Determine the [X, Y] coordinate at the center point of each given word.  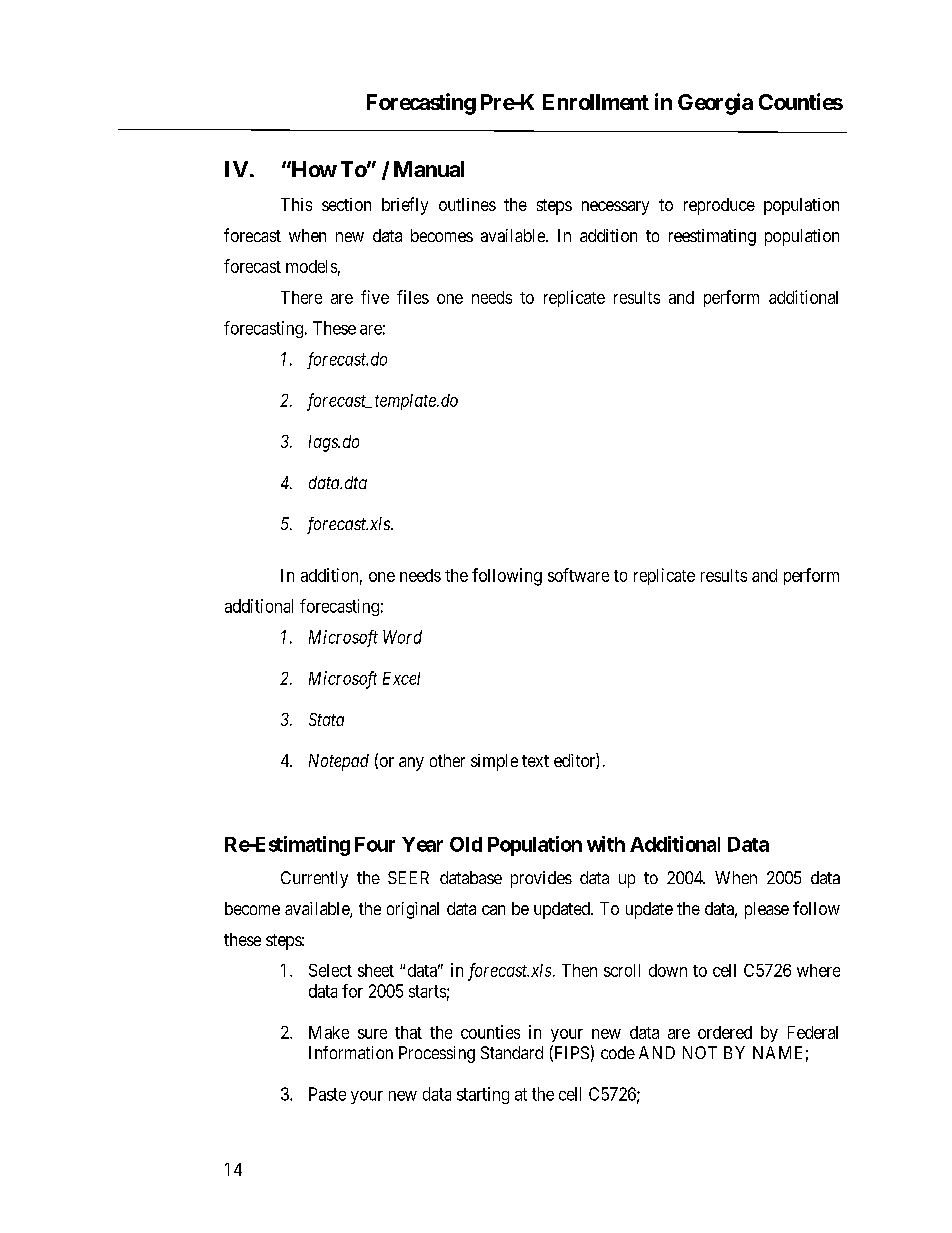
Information [351, 1052]
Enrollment [596, 102]
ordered [725, 1032]
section [346, 204]
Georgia [715, 104]
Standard [512, 1052]
